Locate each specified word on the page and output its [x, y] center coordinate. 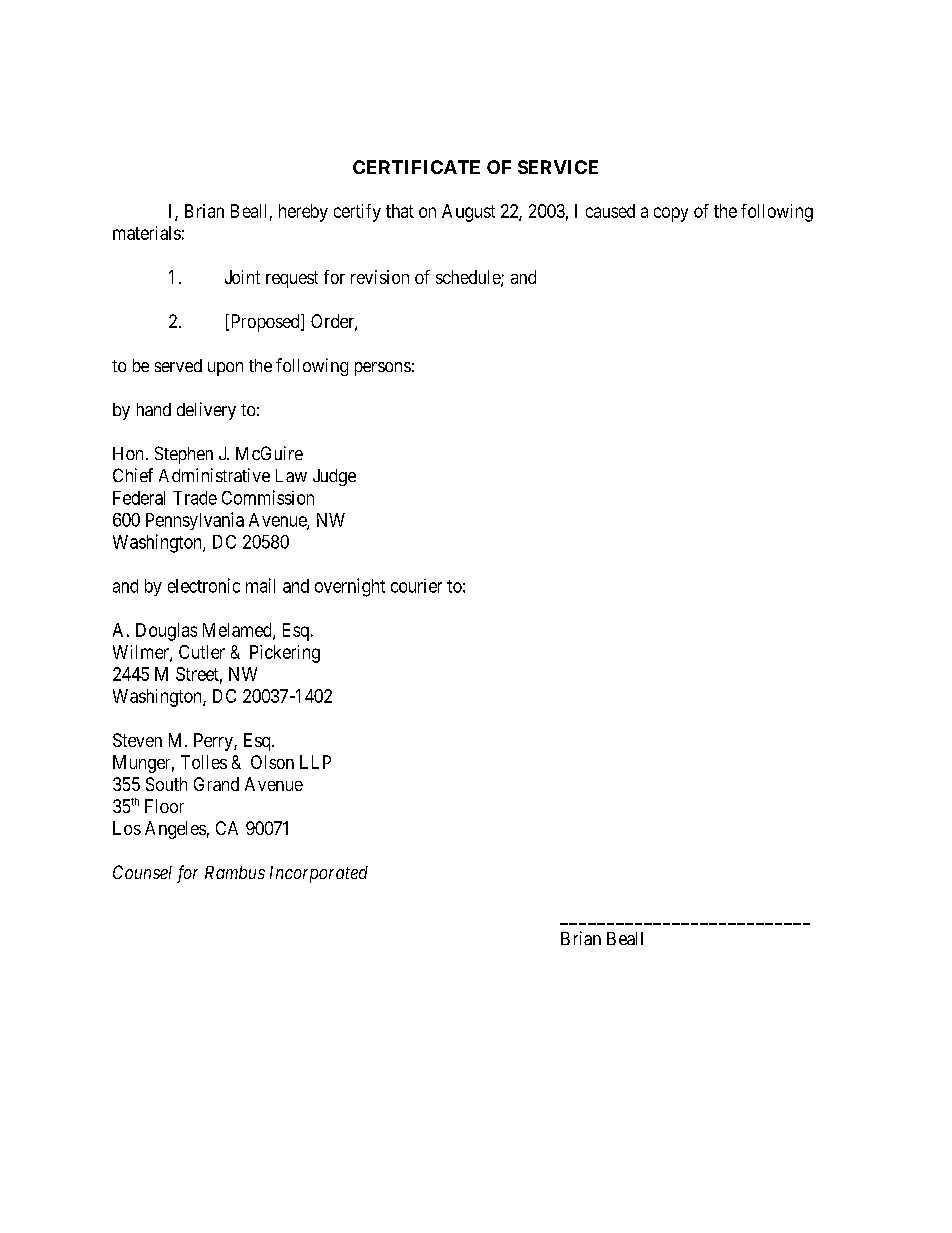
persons [383, 369]
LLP [315, 762]
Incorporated [319, 874]
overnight [350, 587]
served [178, 365]
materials [147, 233]
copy [671, 214]
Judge [334, 477]
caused [610, 211]
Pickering [285, 654]
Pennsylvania [195, 521]
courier [416, 586]
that [400, 211]
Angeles [175, 830]
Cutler [202, 652]
